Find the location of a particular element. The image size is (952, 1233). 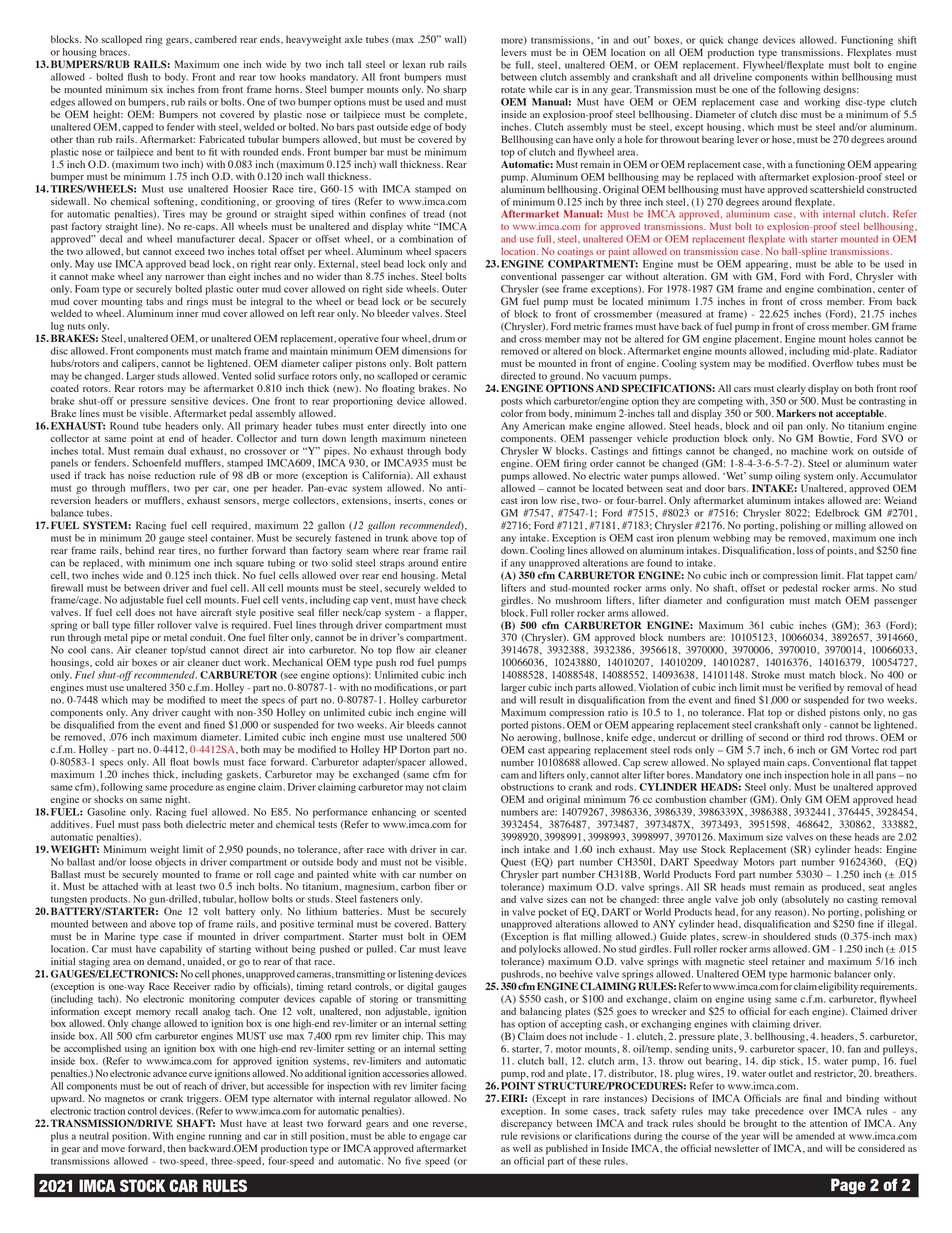

drum is located at coordinates (443, 338).
